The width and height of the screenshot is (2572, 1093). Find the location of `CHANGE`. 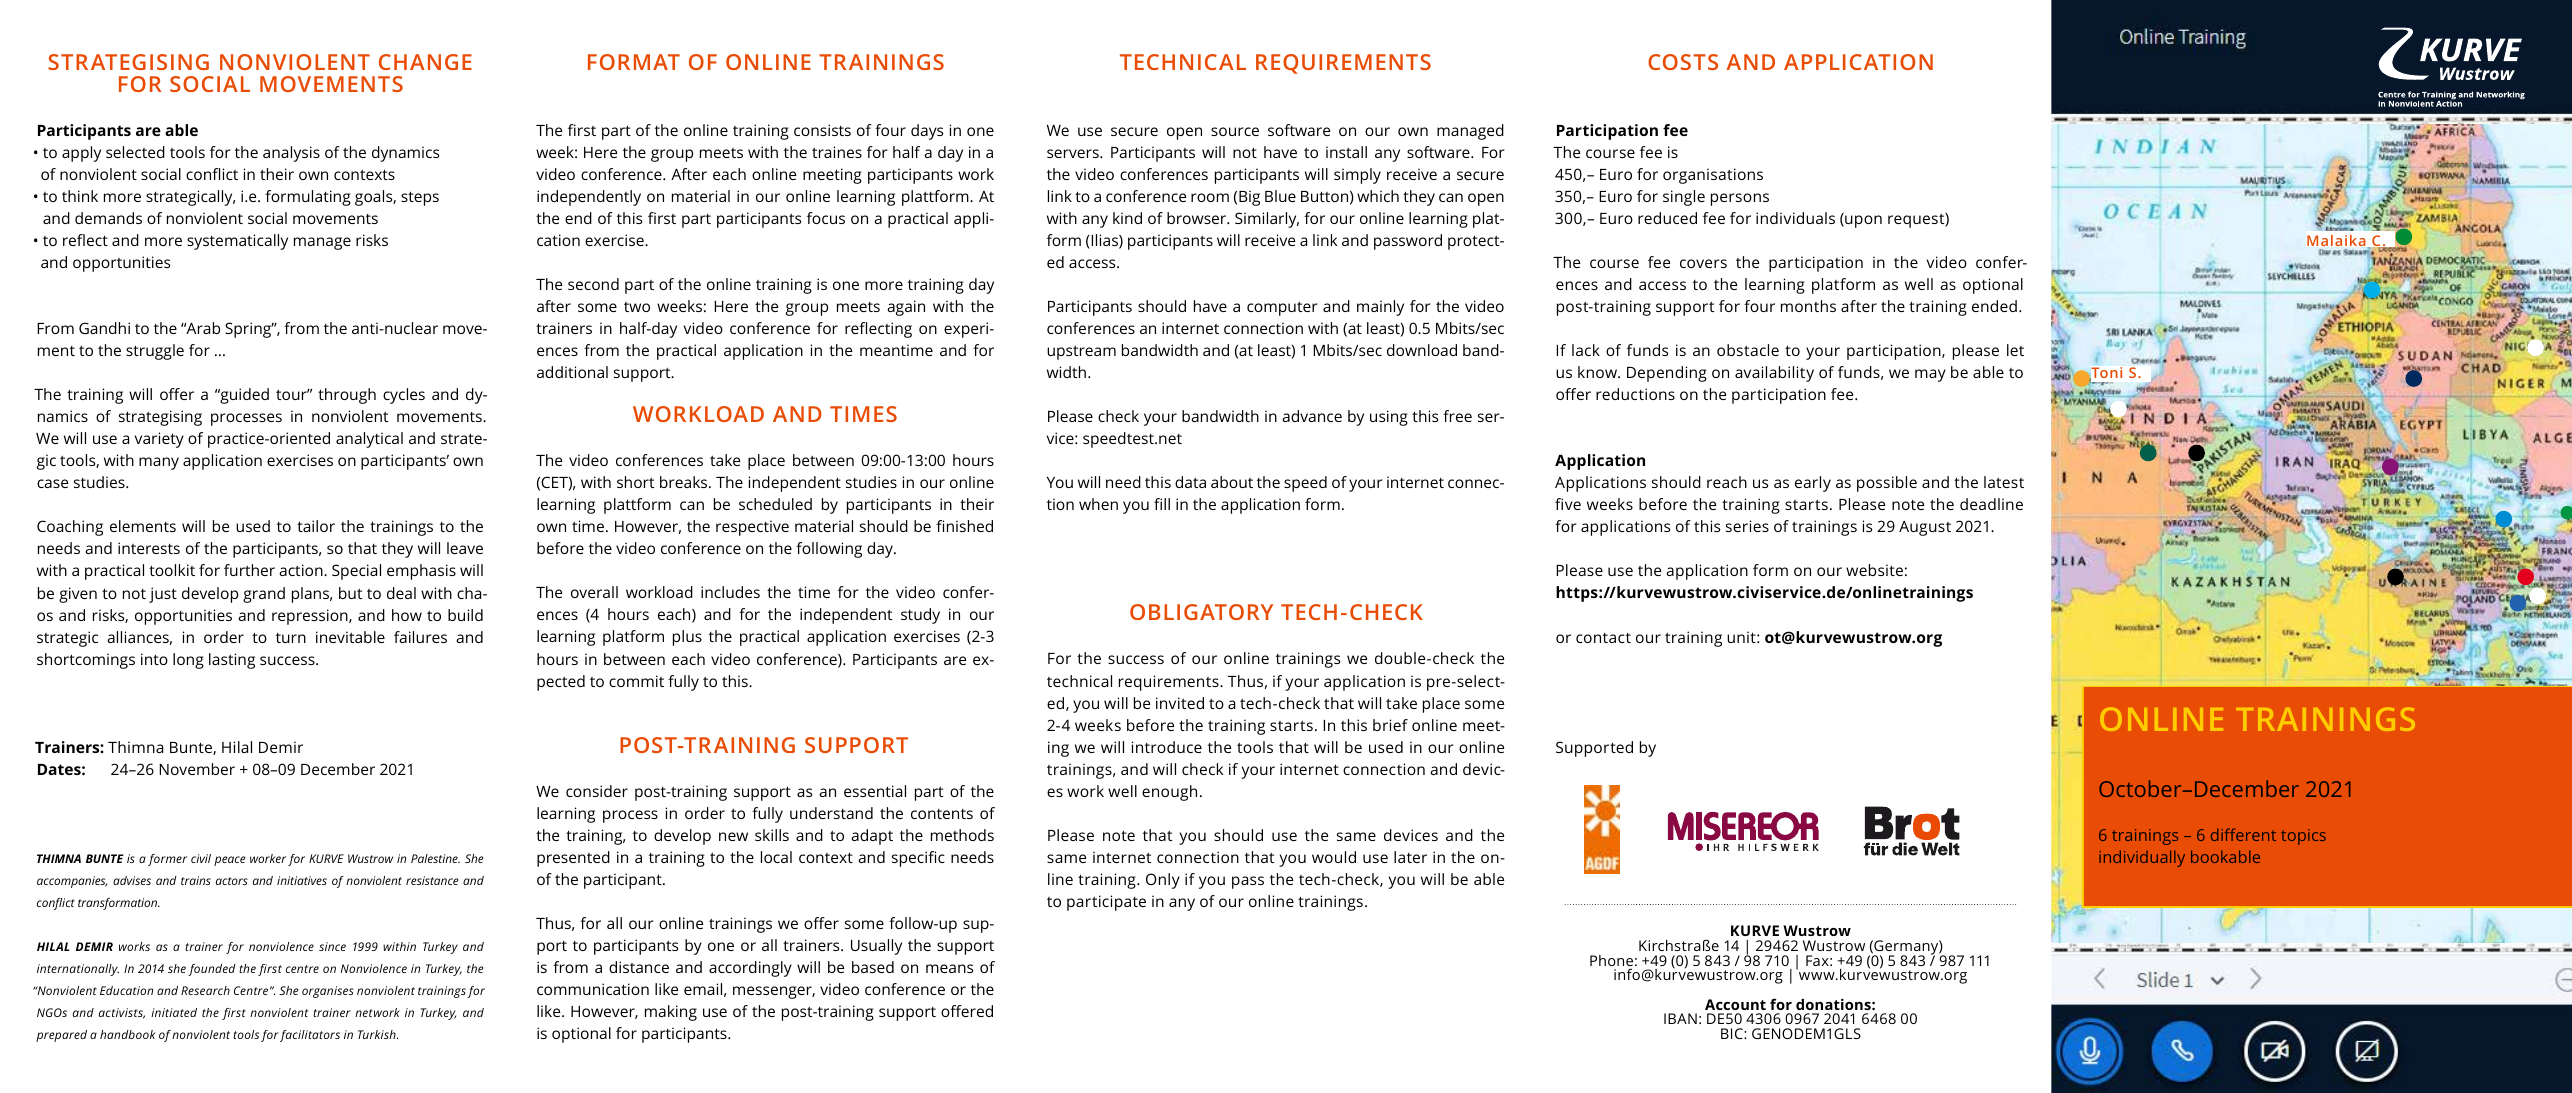

CHANGE is located at coordinates (425, 62).
